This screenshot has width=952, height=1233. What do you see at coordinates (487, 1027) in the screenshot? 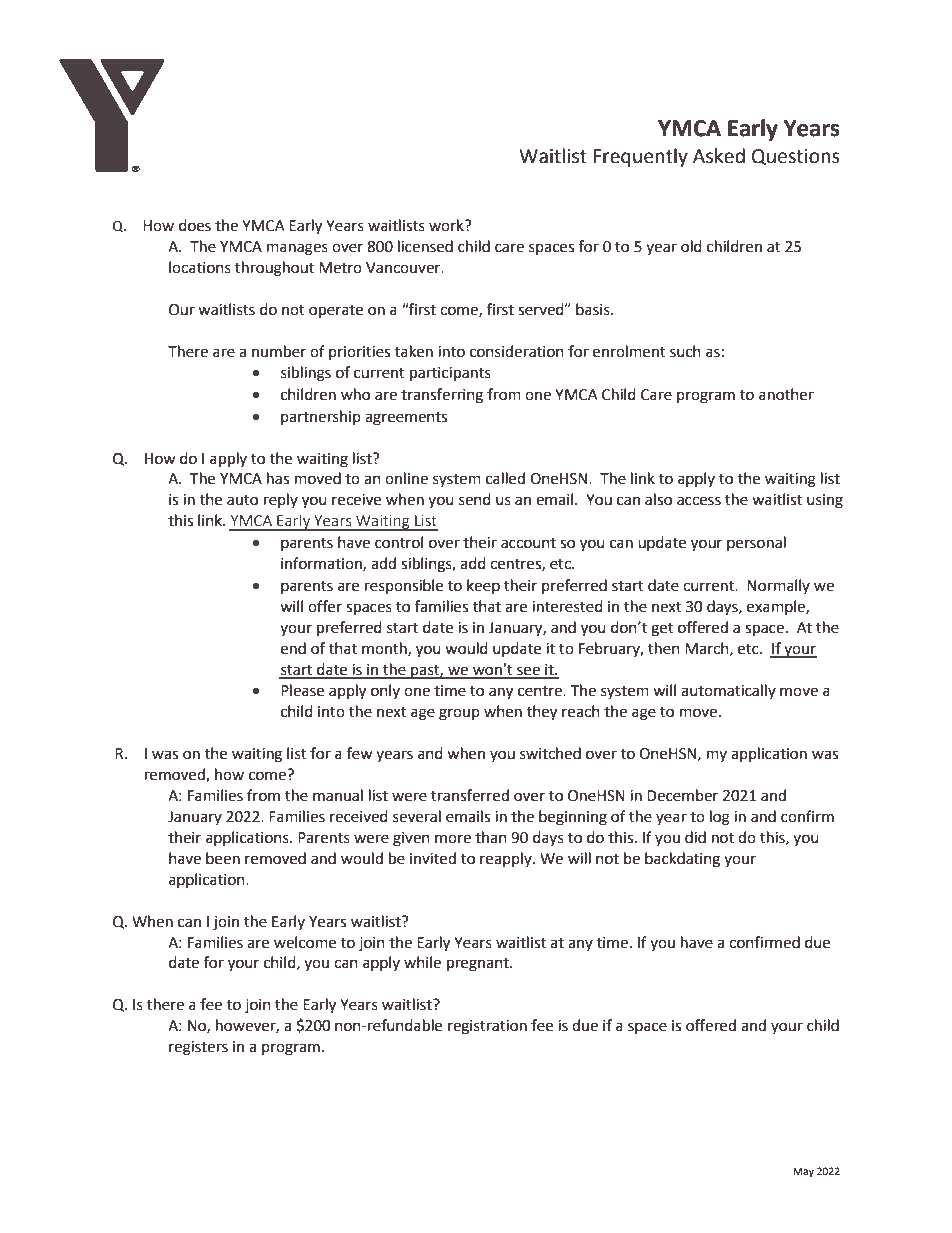
I see `registration` at bounding box center [487, 1027].
